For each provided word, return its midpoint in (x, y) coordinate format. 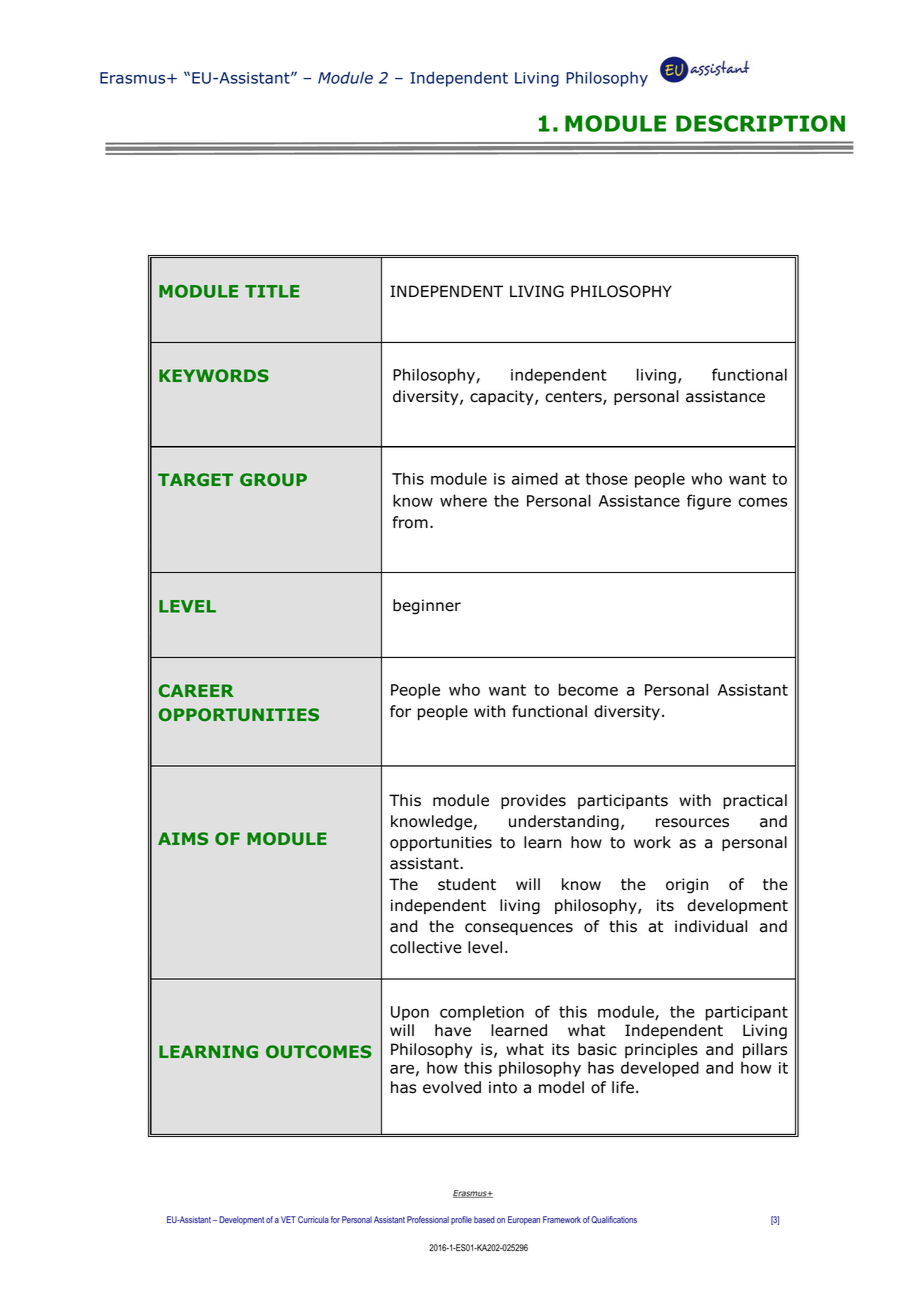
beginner (427, 607)
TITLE (272, 291)
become (588, 689)
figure (709, 502)
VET (288, 1219)
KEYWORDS (214, 375)
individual (711, 926)
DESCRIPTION (760, 123)
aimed (535, 478)
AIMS (183, 838)
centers (574, 398)
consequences (519, 929)
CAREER (196, 690)
